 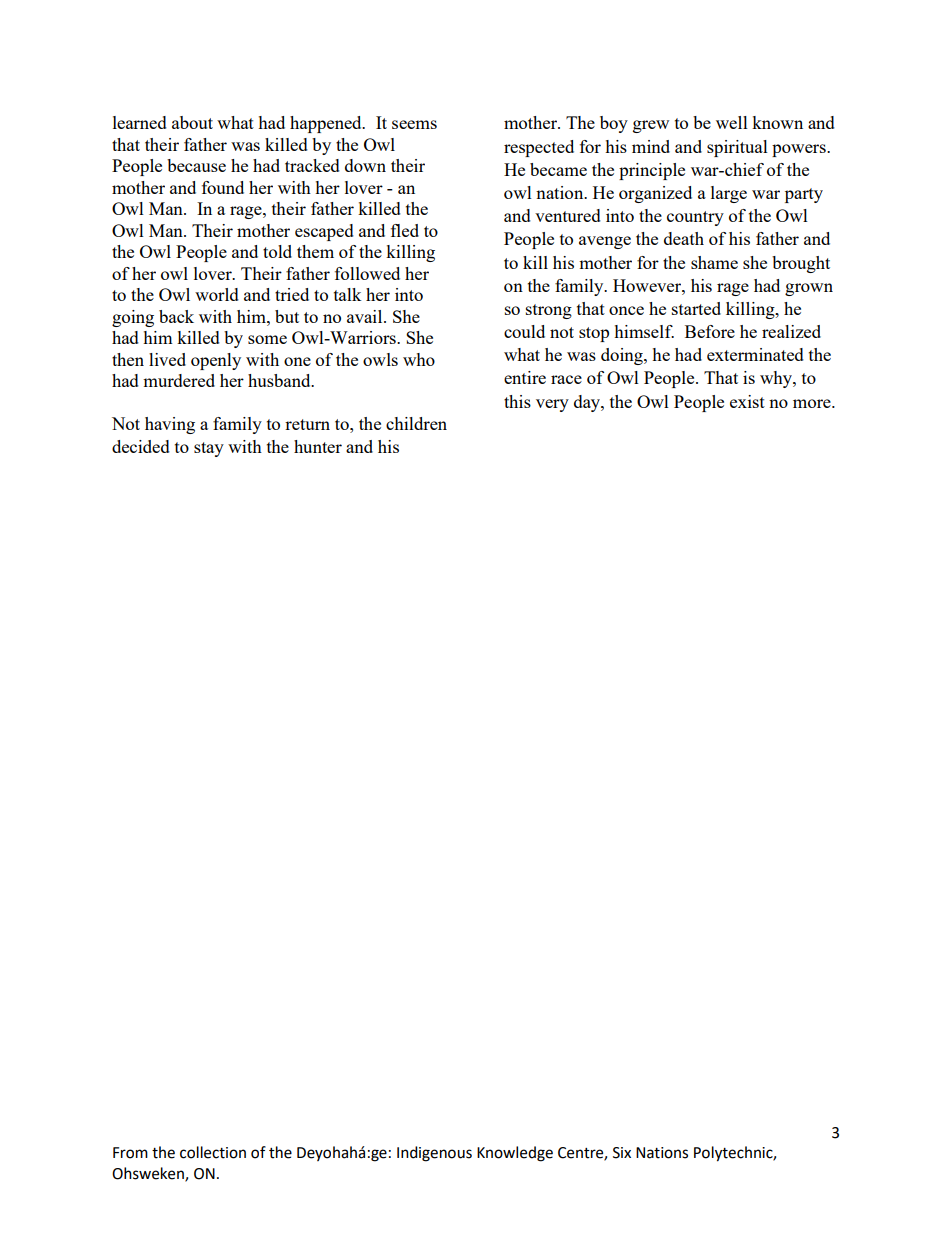 What do you see at coordinates (515, 1154) in the screenshot?
I see `Knowledge` at bounding box center [515, 1154].
